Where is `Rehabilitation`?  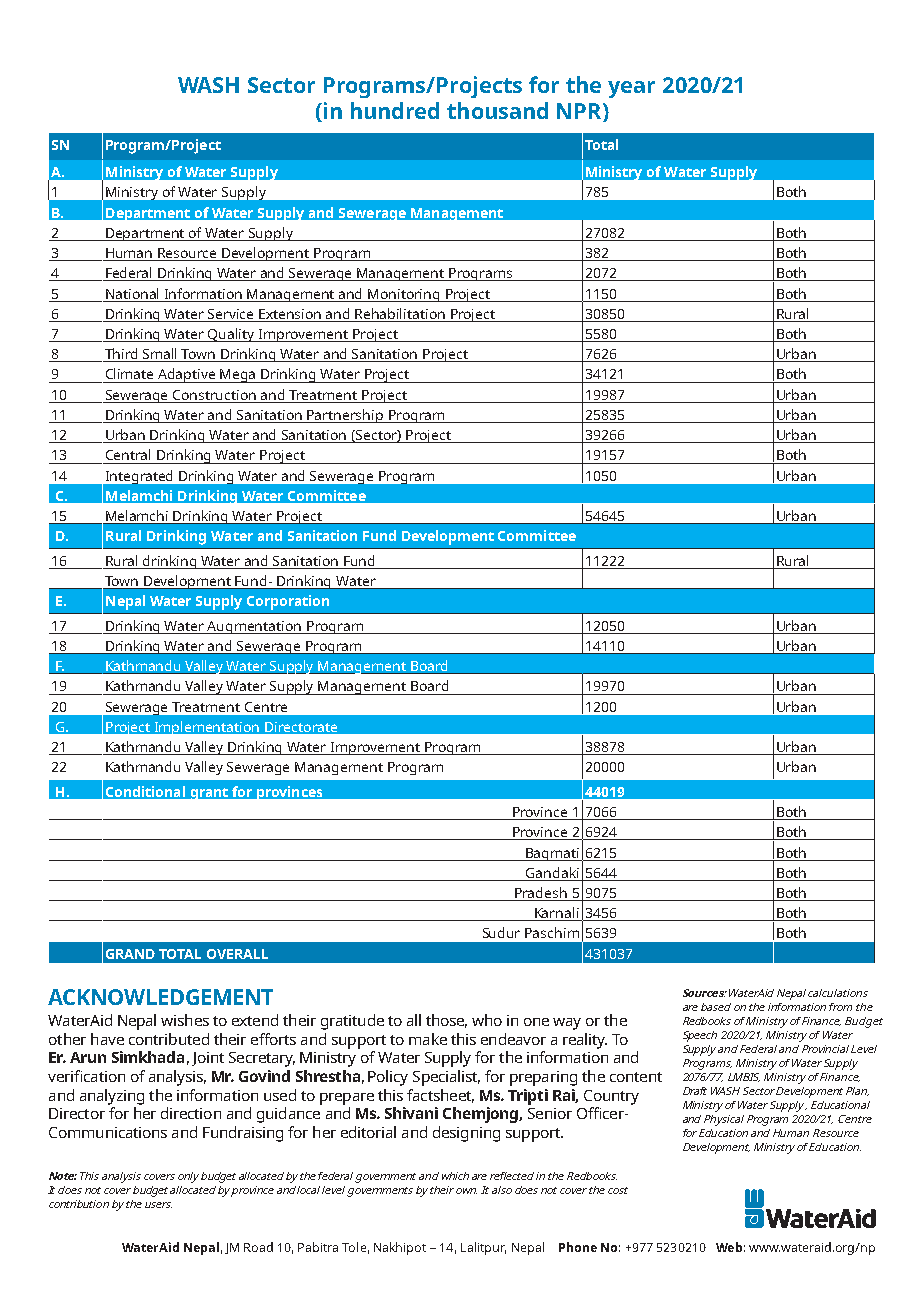
Rehabilitation is located at coordinates (400, 313).
